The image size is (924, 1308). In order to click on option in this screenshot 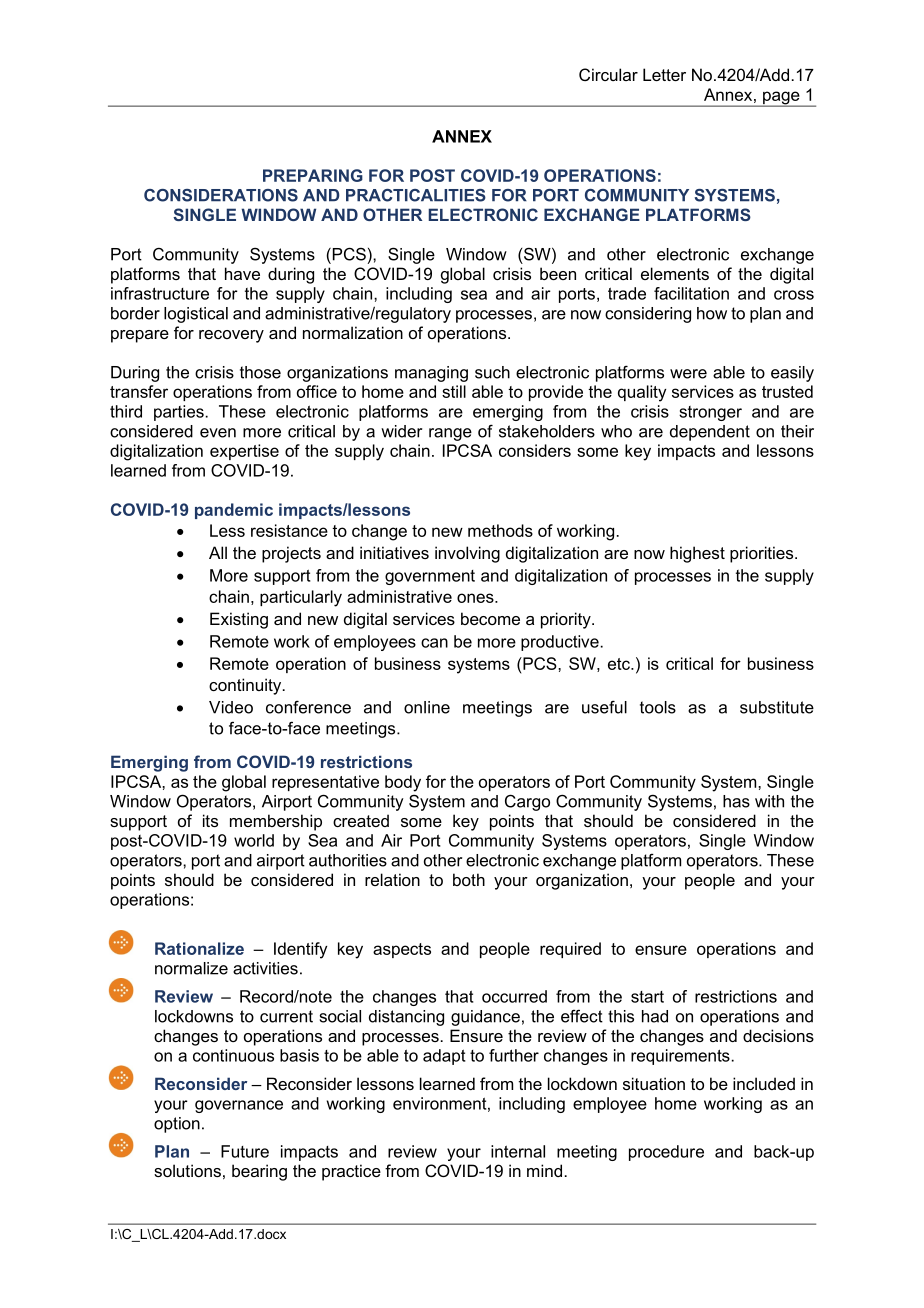, I will do `click(177, 1125)`.
